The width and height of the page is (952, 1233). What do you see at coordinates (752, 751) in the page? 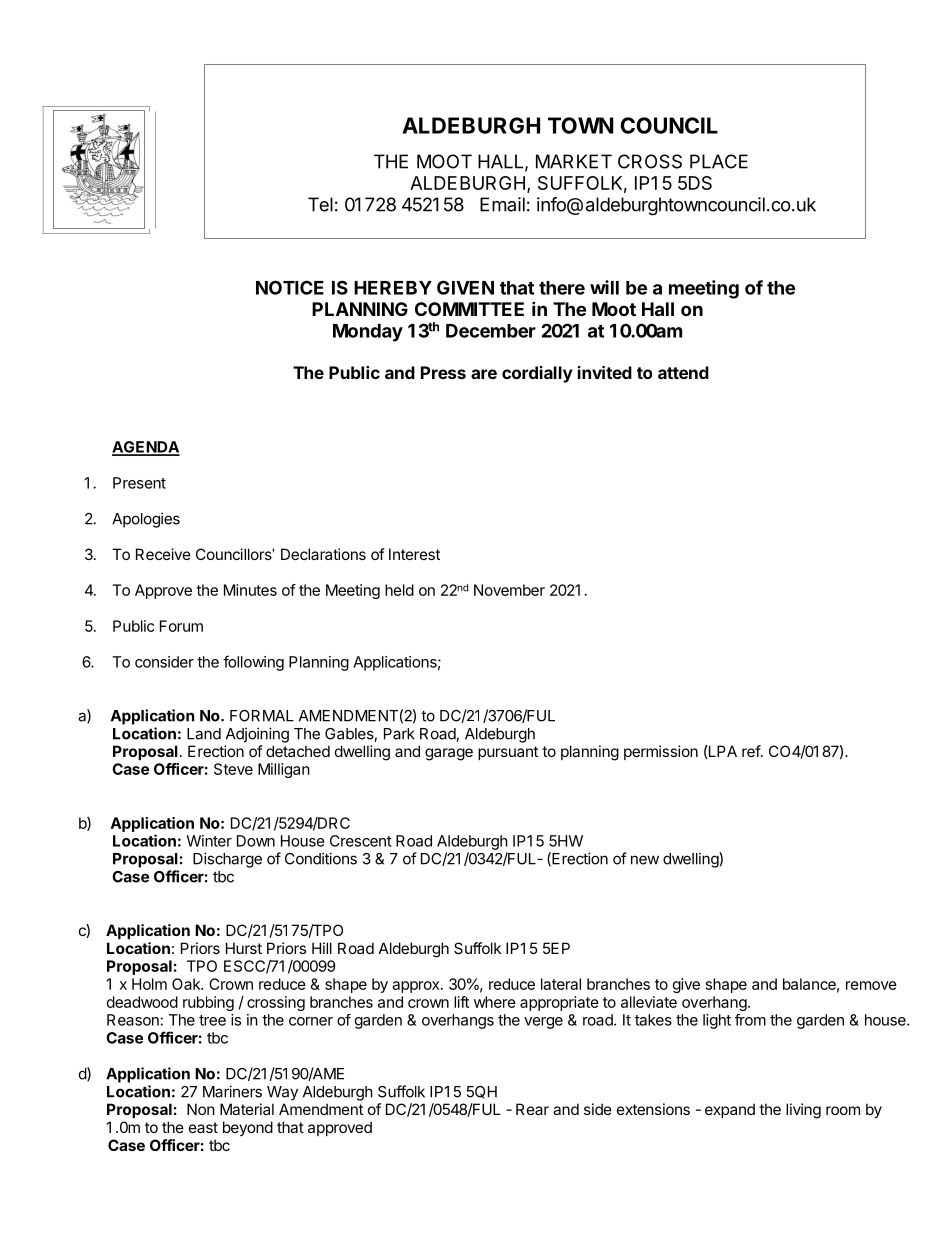
I see `ref` at bounding box center [752, 751].
